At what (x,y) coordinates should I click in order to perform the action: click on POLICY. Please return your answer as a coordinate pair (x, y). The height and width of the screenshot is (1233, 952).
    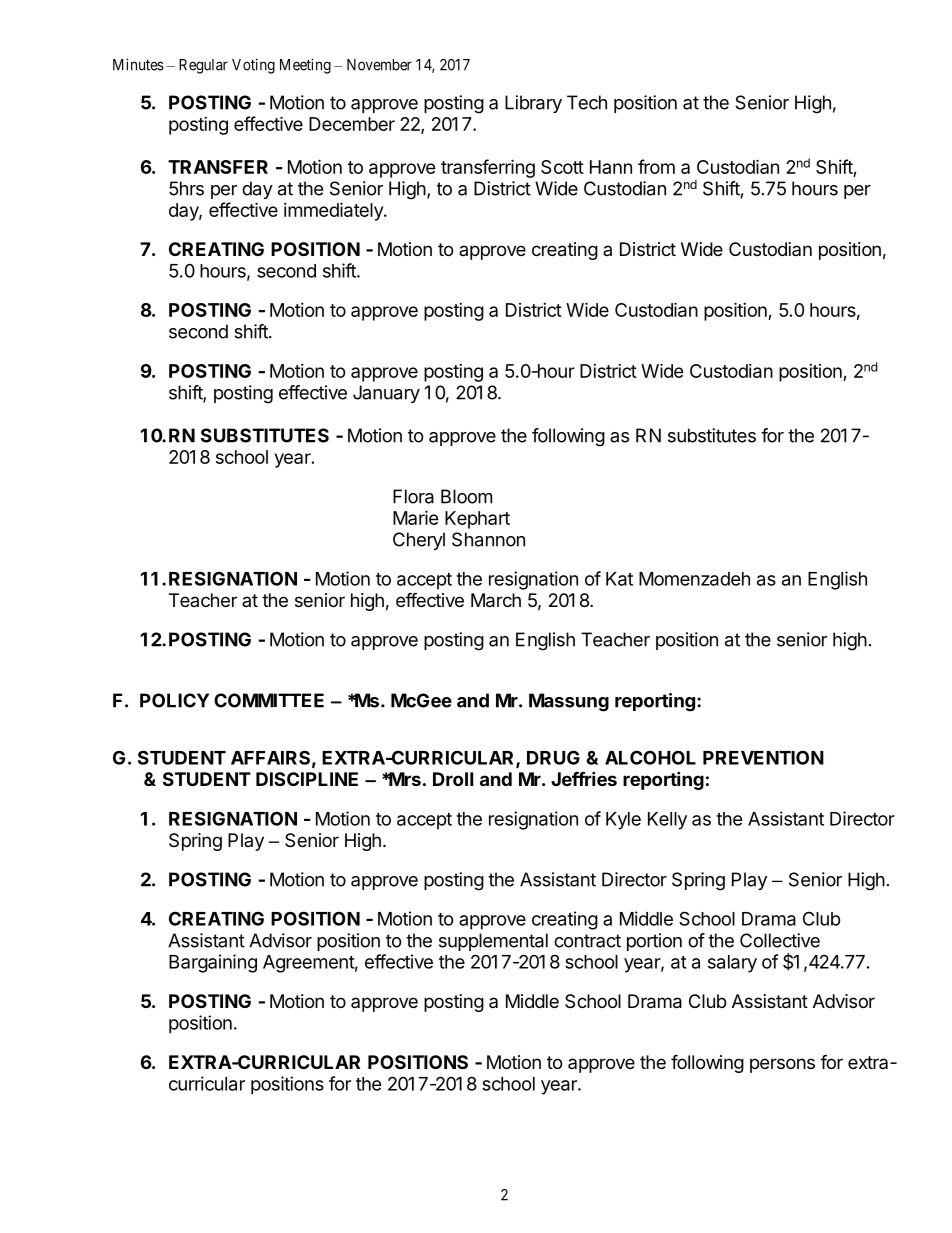
    Looking at the image, I should click on (174, 700).
